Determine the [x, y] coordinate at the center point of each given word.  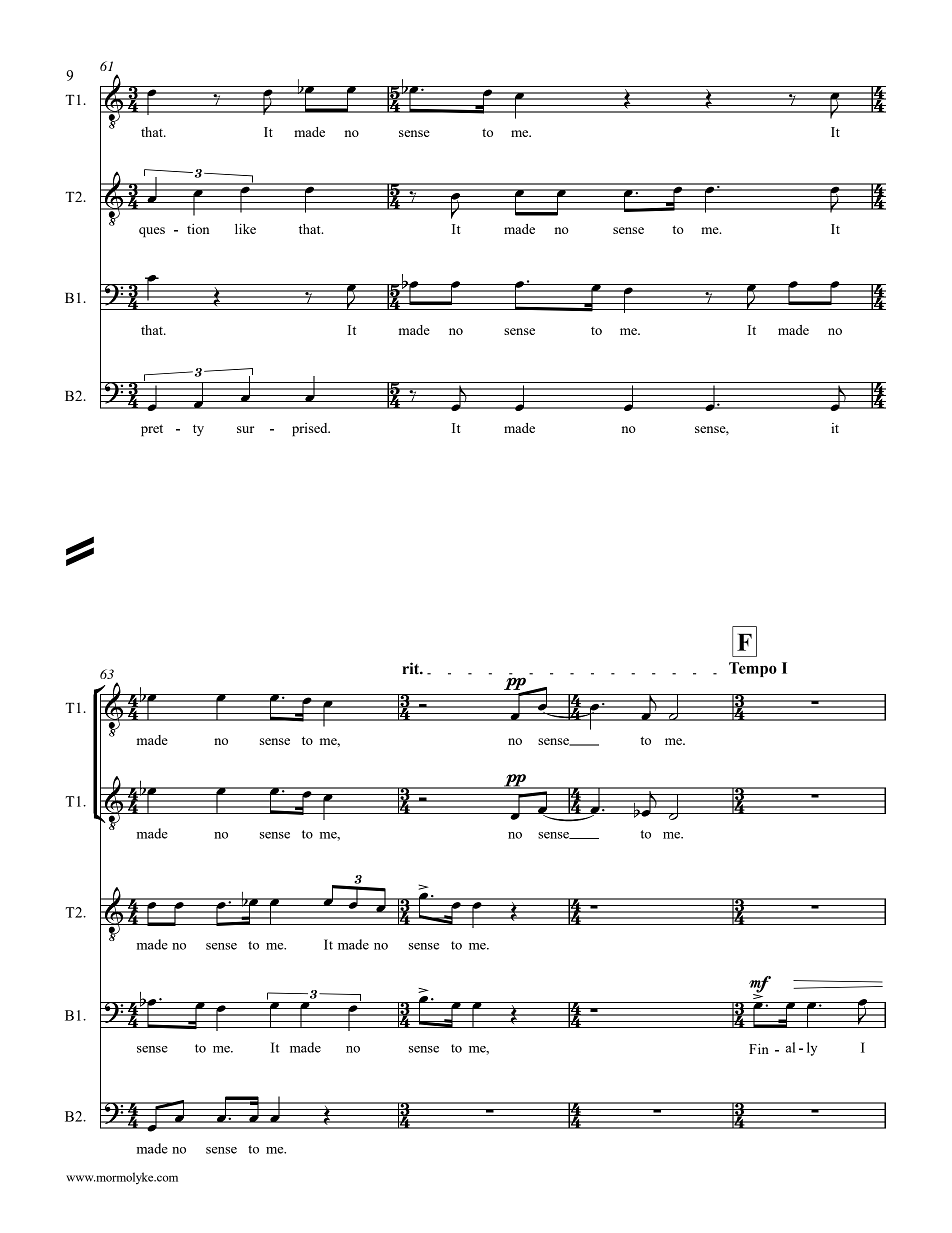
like [245, 229]
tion [198, 229]
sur [245, 429]
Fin [759, 1049]
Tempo [753, 669]
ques [152, 232]
